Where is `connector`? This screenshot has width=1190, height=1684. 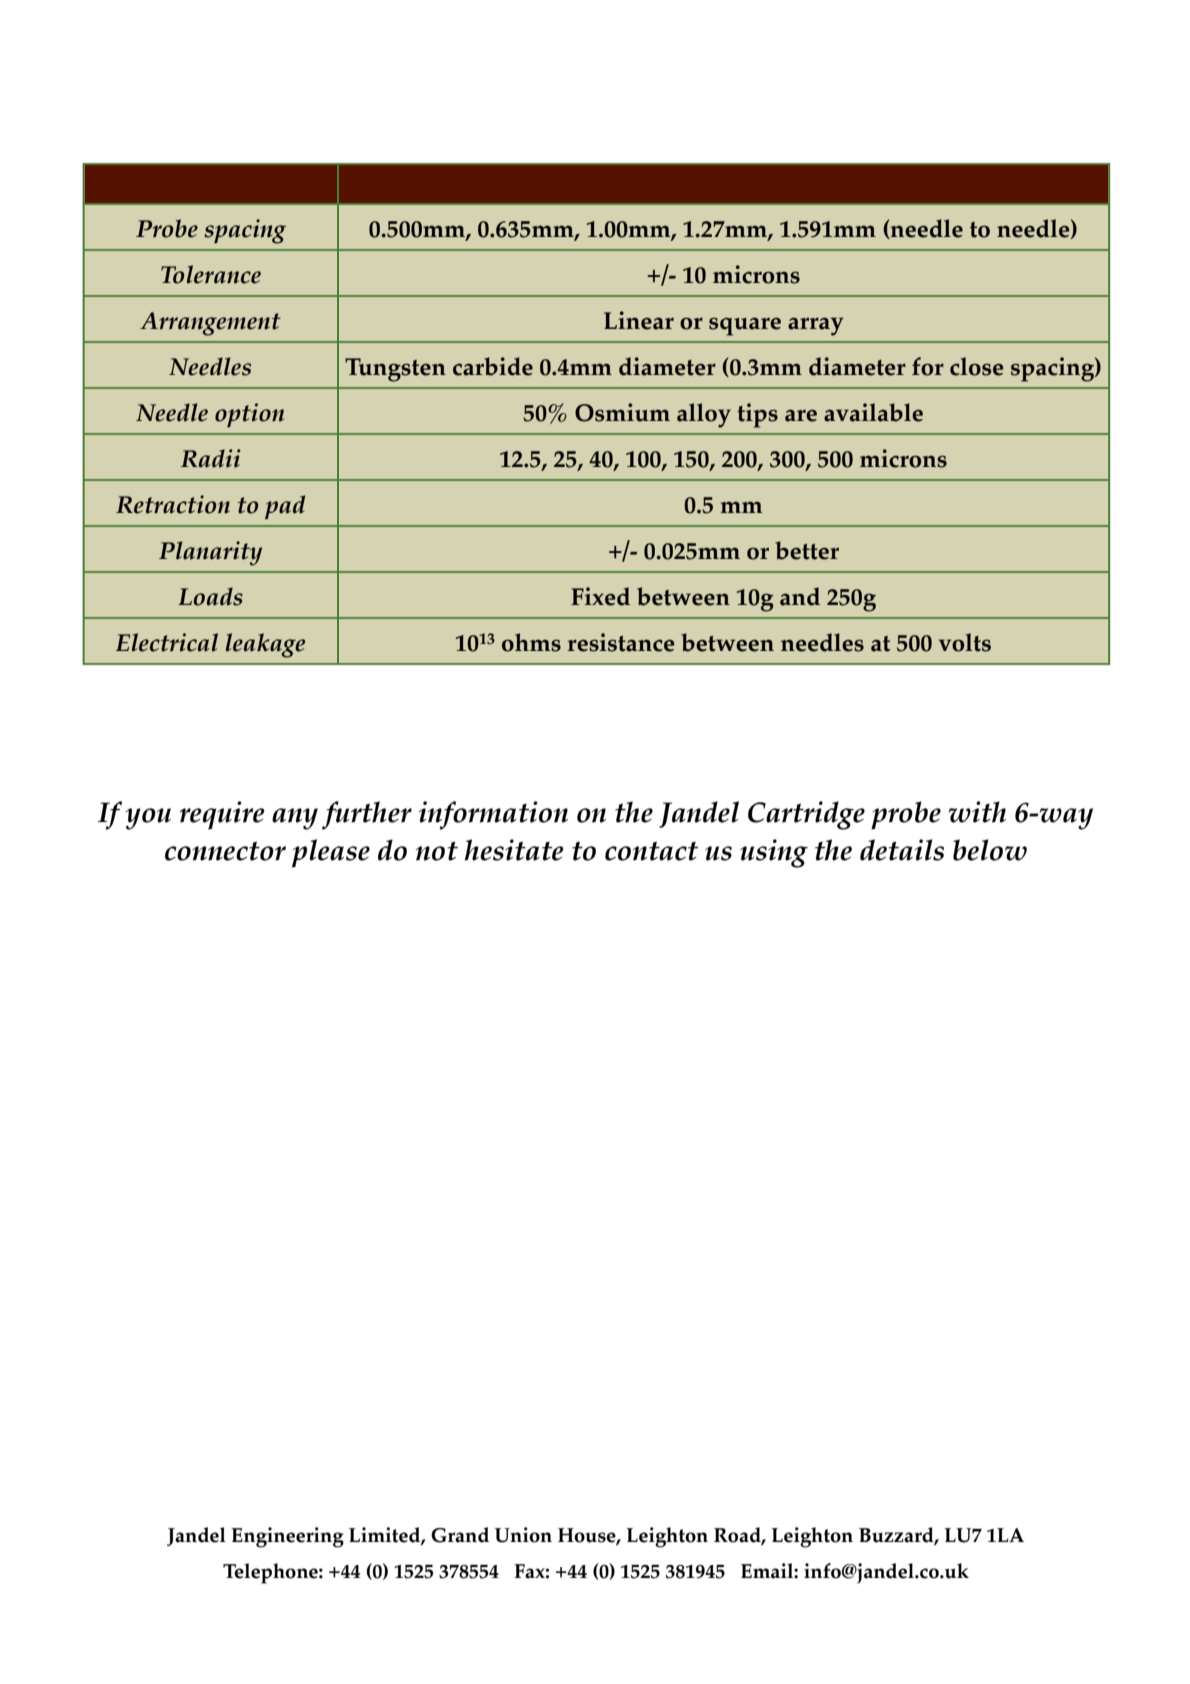 connector is located at coordinates (225, 851).
